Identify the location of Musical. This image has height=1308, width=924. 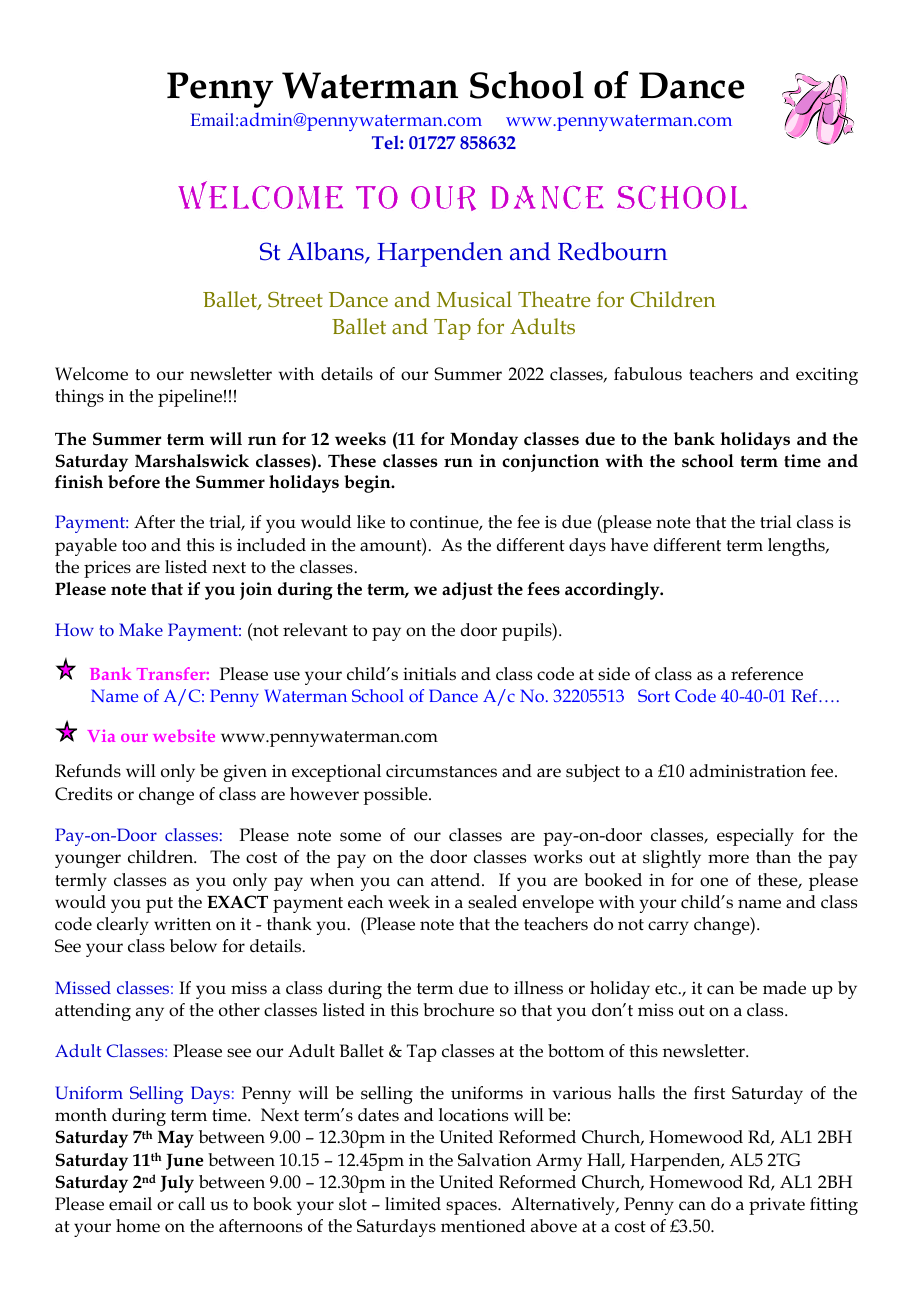
(474, 299).
